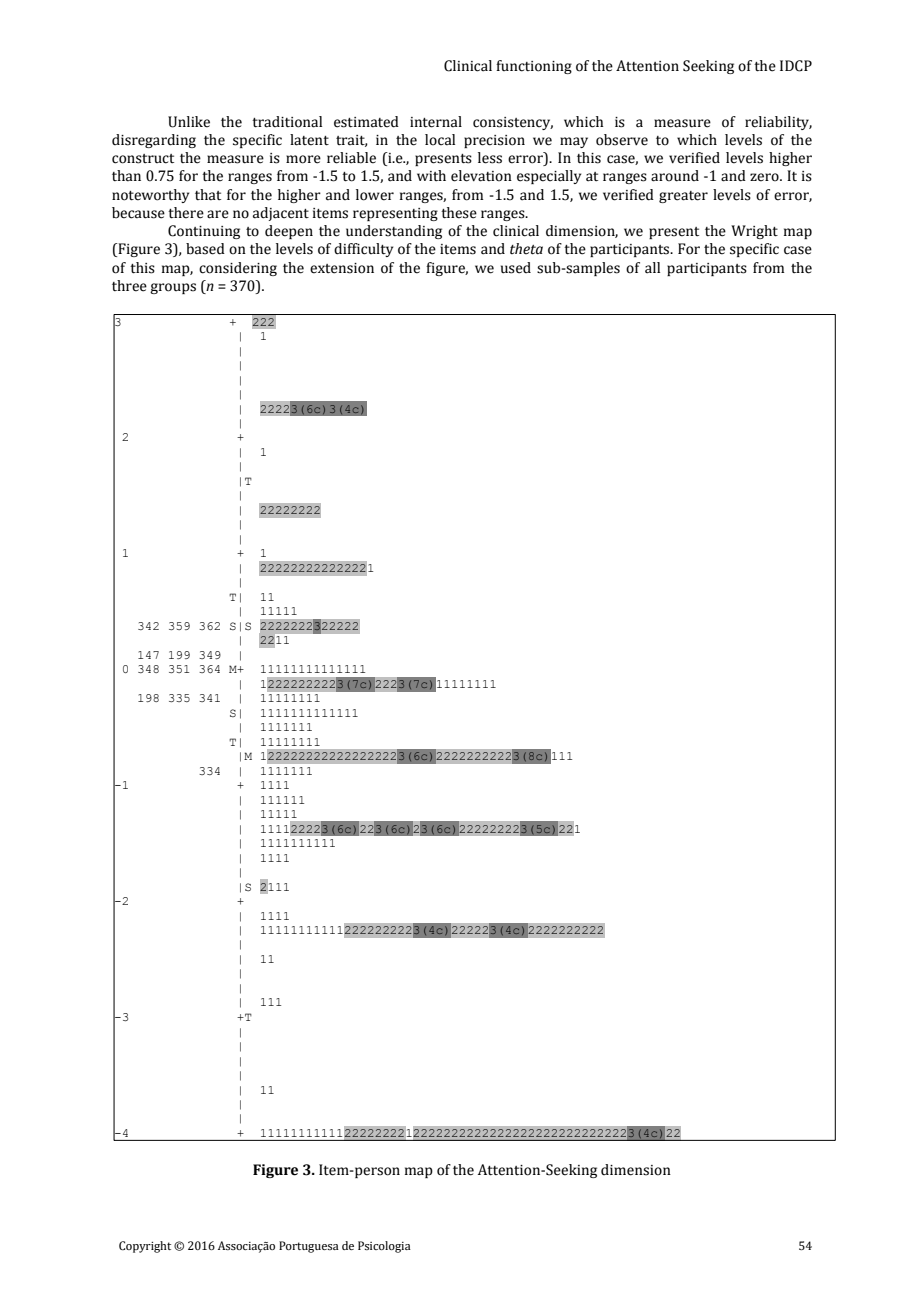  What do you see at coordinates (173, 288) in the screenshot?
I see `groups` at bounding box center [173, 288].
